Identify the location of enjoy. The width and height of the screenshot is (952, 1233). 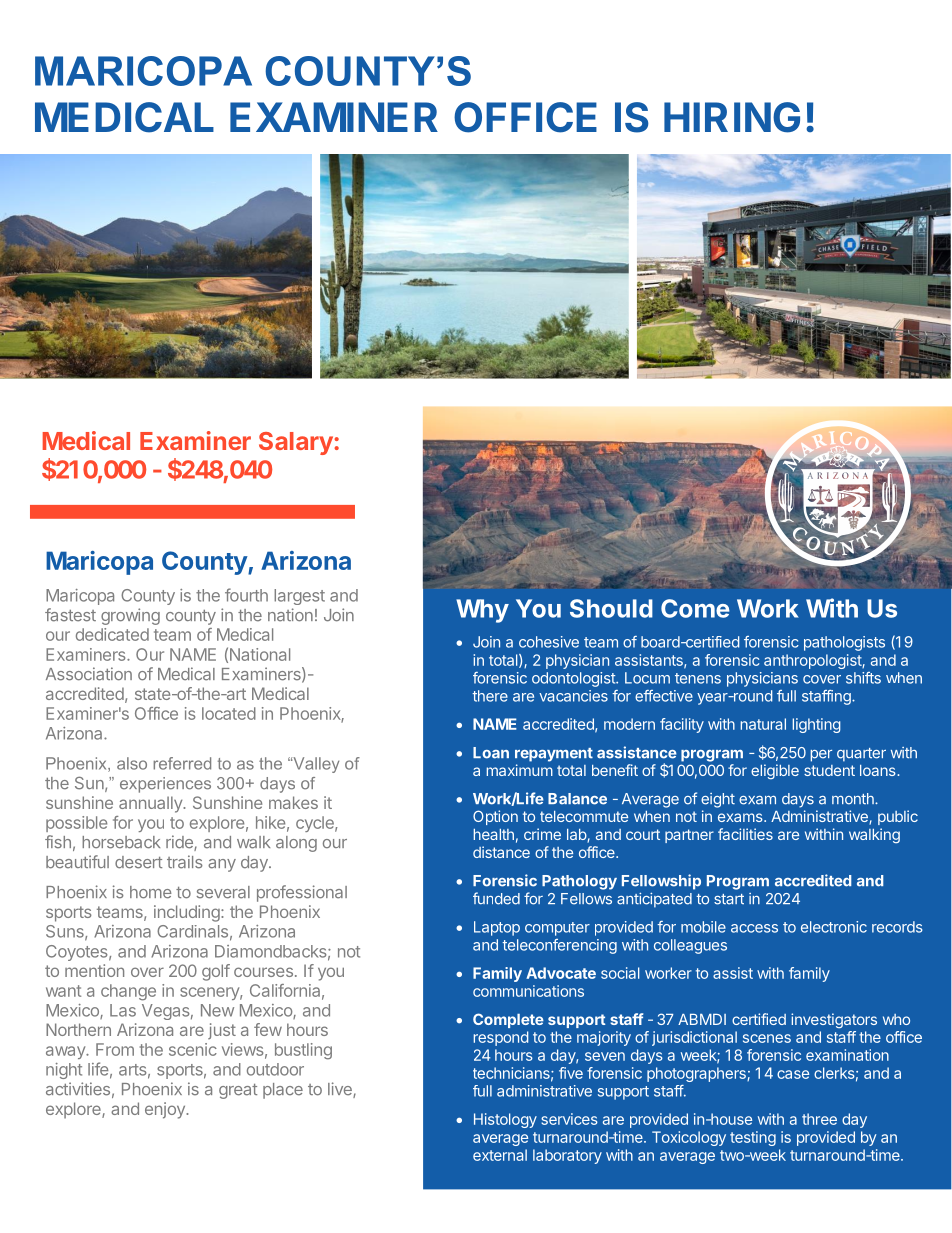
(166, 1110).
